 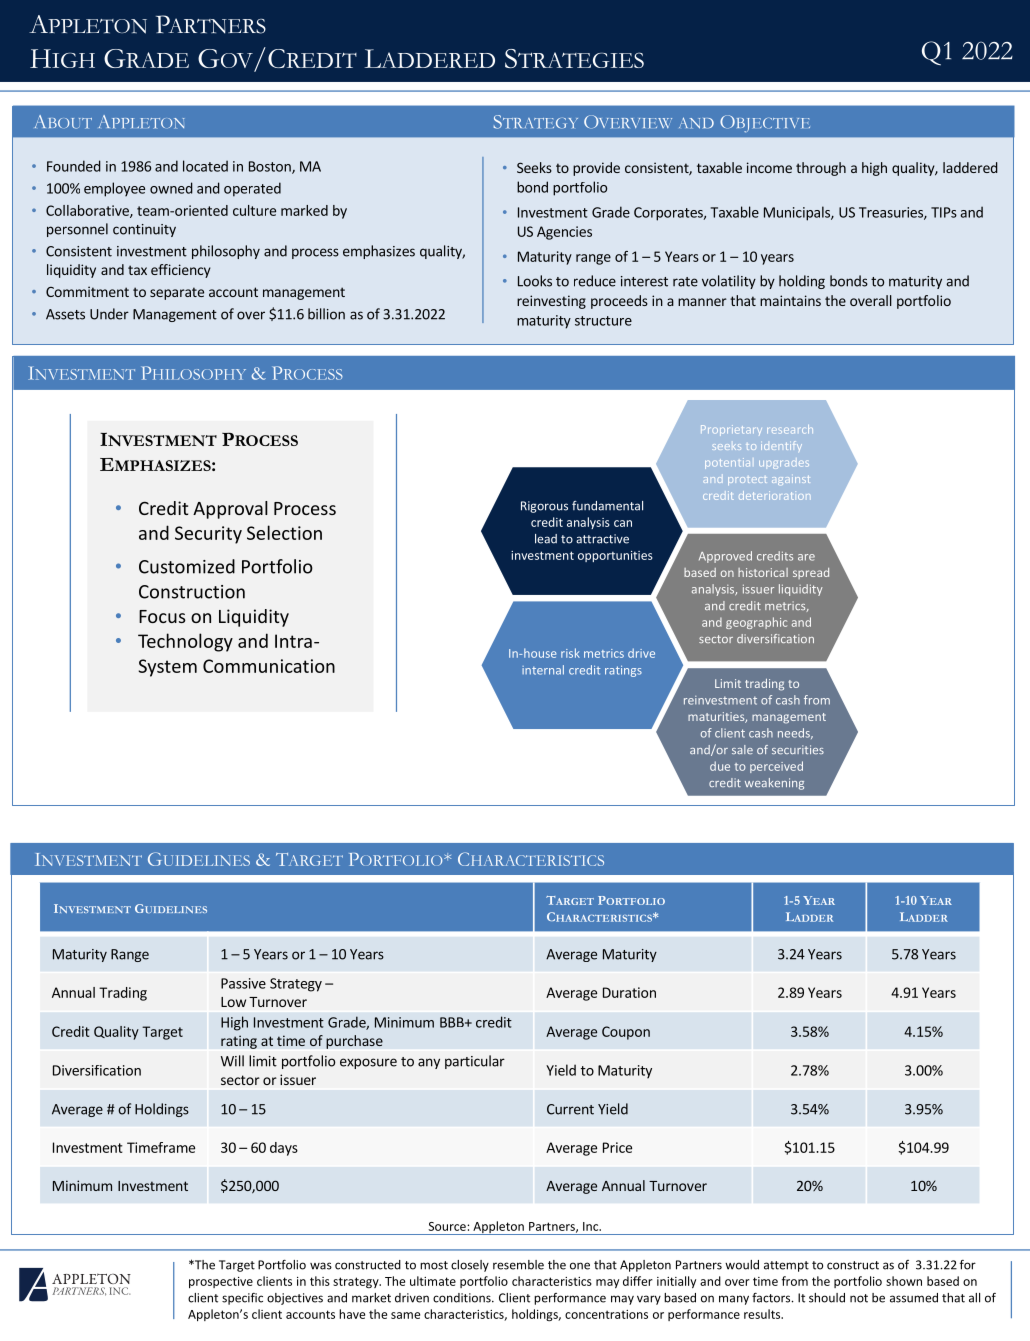 I want to click on internal, so click(x=543, y=670).
